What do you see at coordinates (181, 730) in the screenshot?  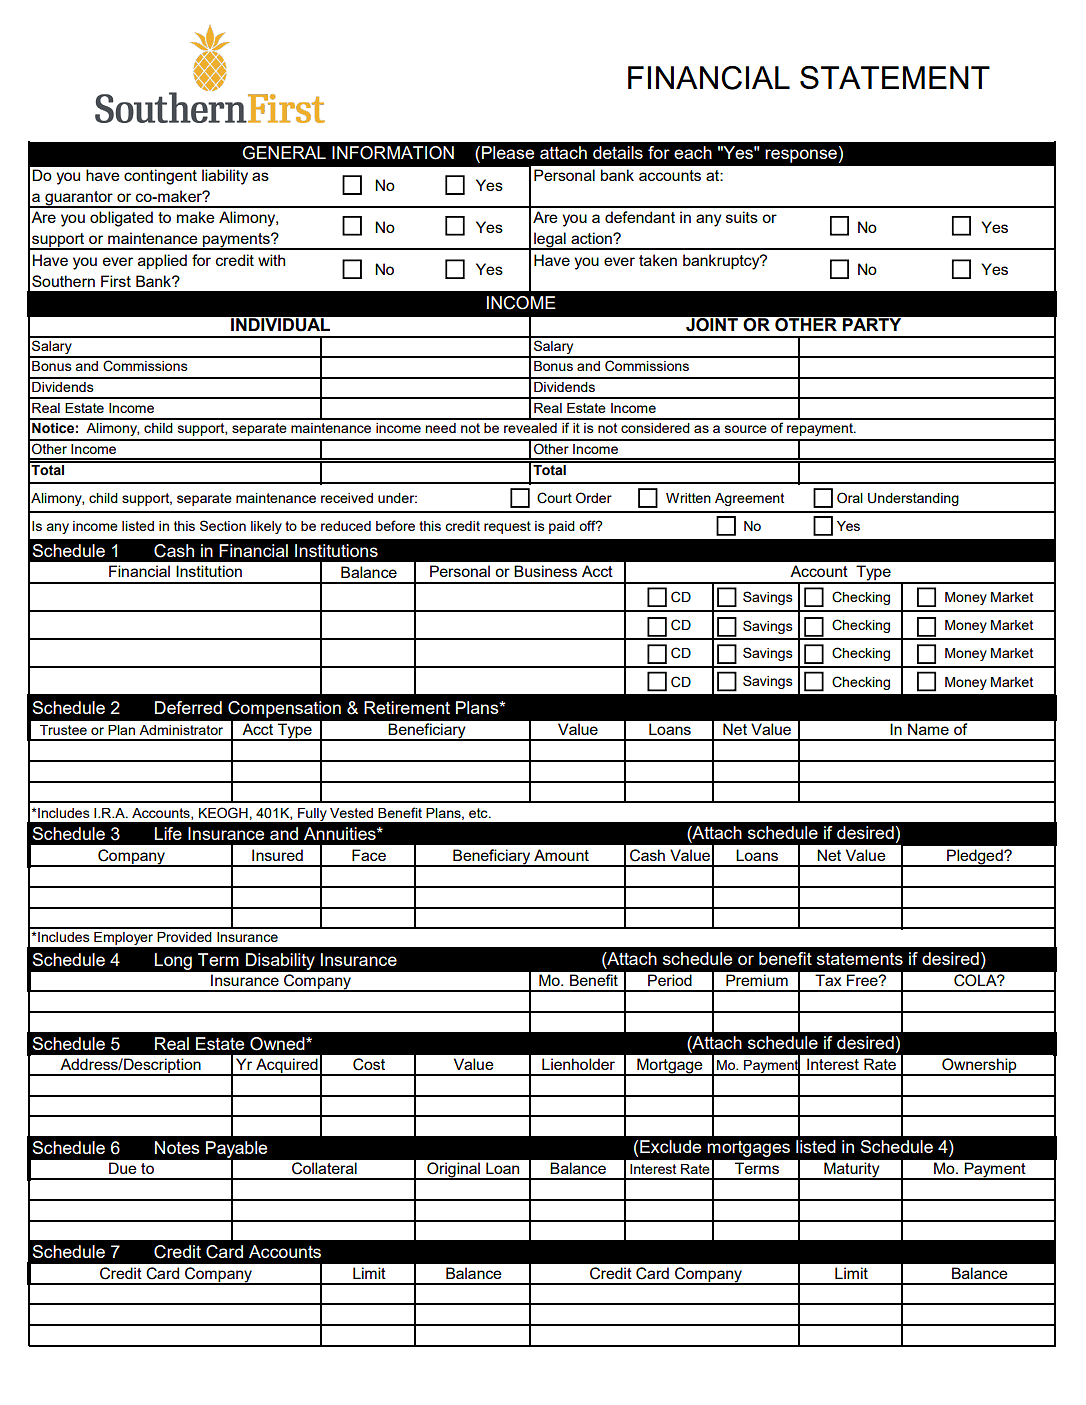 I see `Administrator` at bounding box center [181, 730].
